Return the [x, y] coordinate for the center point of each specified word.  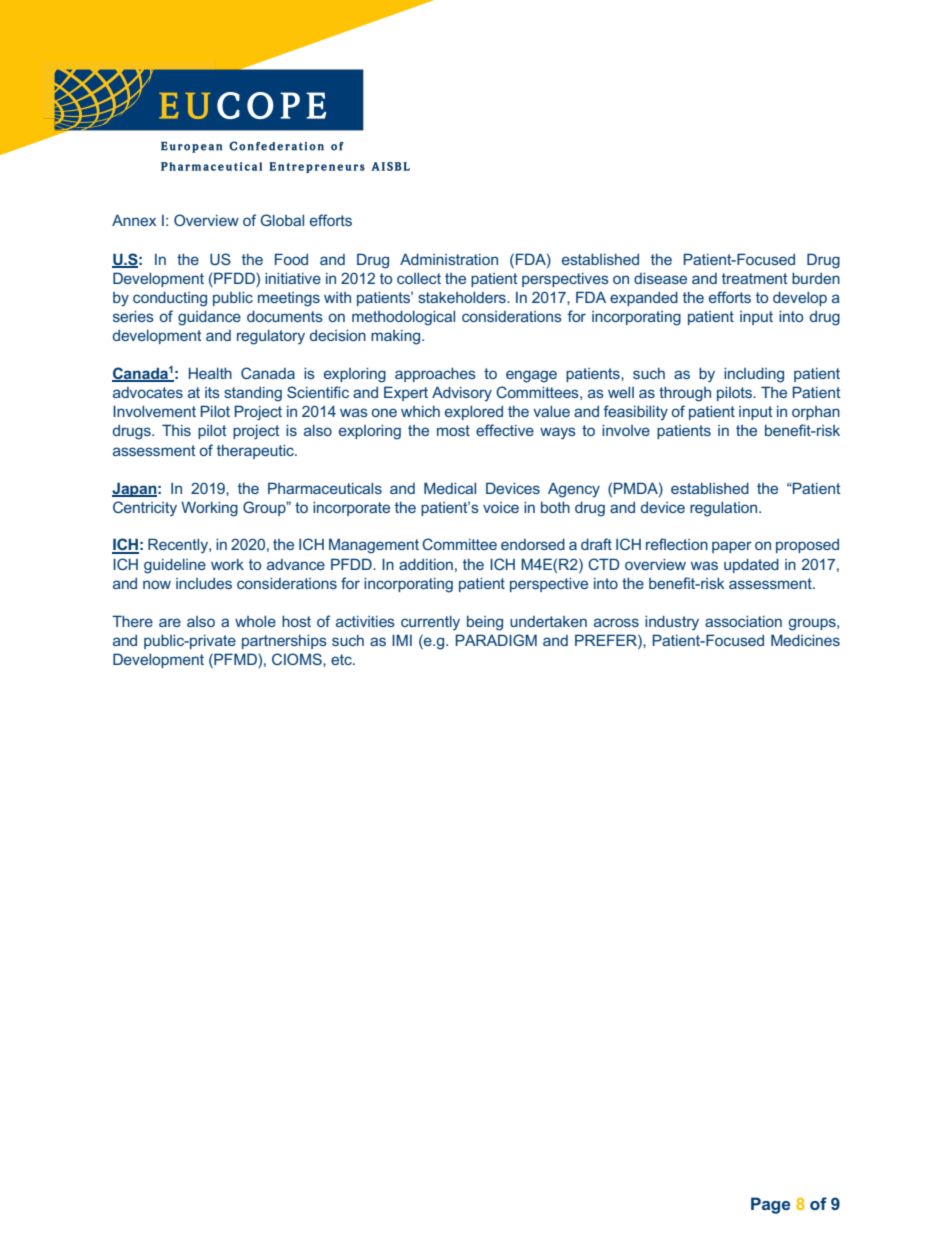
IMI [402, 640]
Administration [449, 259]
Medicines [805, 640]
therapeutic [256, 452]
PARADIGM [496, 640]
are [170, 622]
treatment [755, 278]
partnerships [284, 642]
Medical [450, 488]
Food [291, 259]
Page [771, 1205]
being [485, 623]
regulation [725, 509]
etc [342, 659]
